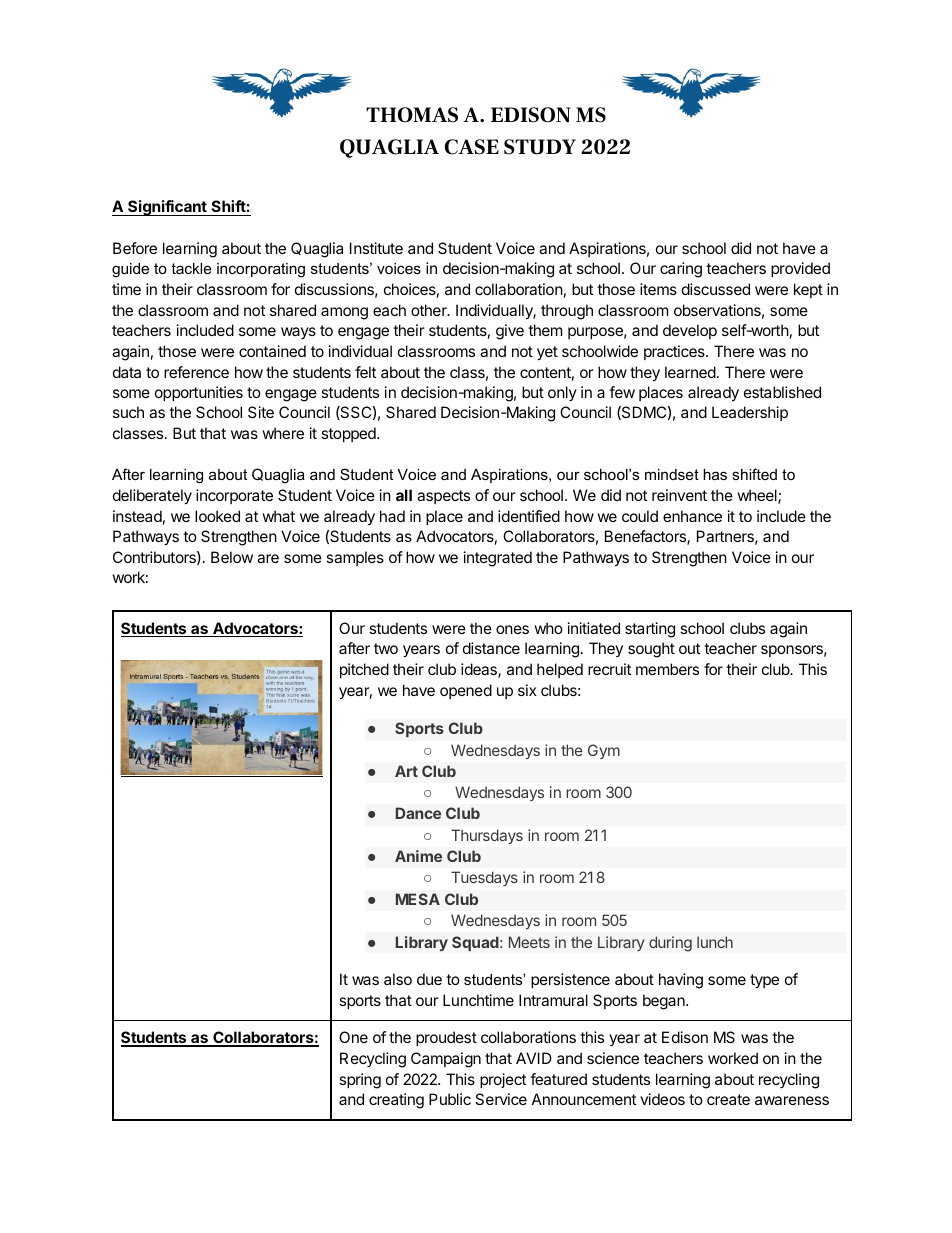 The width and height of the screenshot is (952, 1233). I want to click on during, so click(670, 944).
